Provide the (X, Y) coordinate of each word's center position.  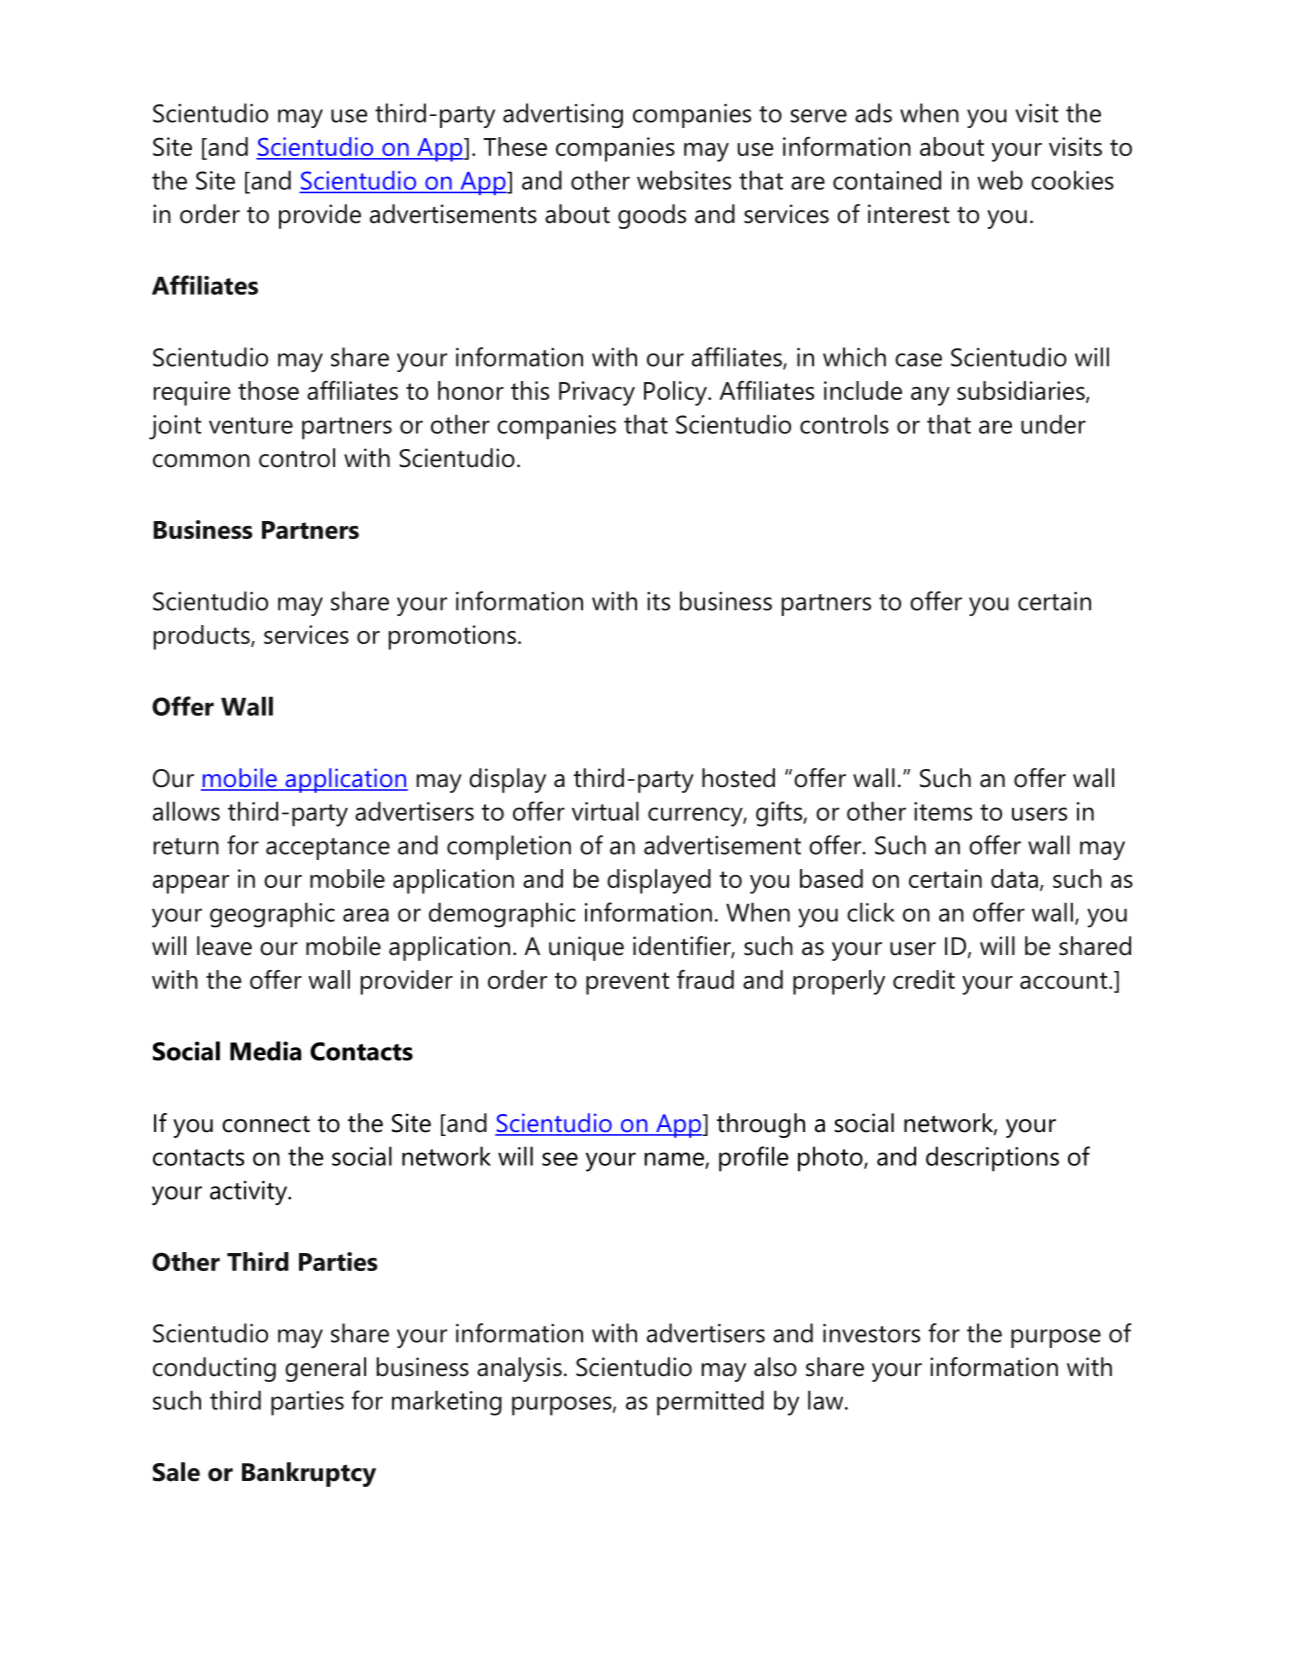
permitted (710, 1403)
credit (924, 979)
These (515, 146)
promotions (452, 637)
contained (887, 180)
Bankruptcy (309, 1474)
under (1053, 424)
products (202, 637)
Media (265, 1051)
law (827, 1400)
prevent (627, 983)
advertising (563, 115)
